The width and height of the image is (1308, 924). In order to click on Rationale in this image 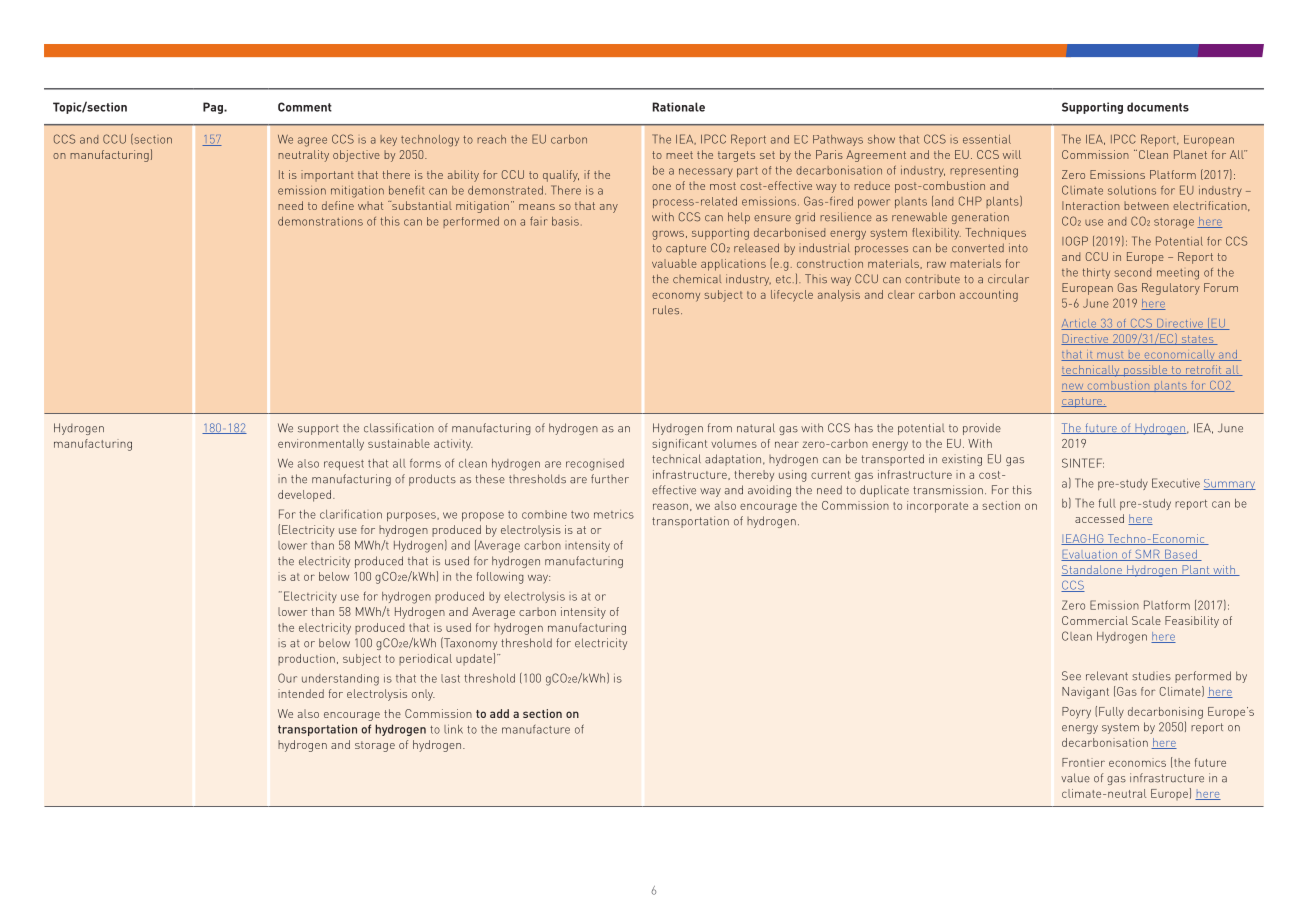, I will do `click(679, 107)`.
